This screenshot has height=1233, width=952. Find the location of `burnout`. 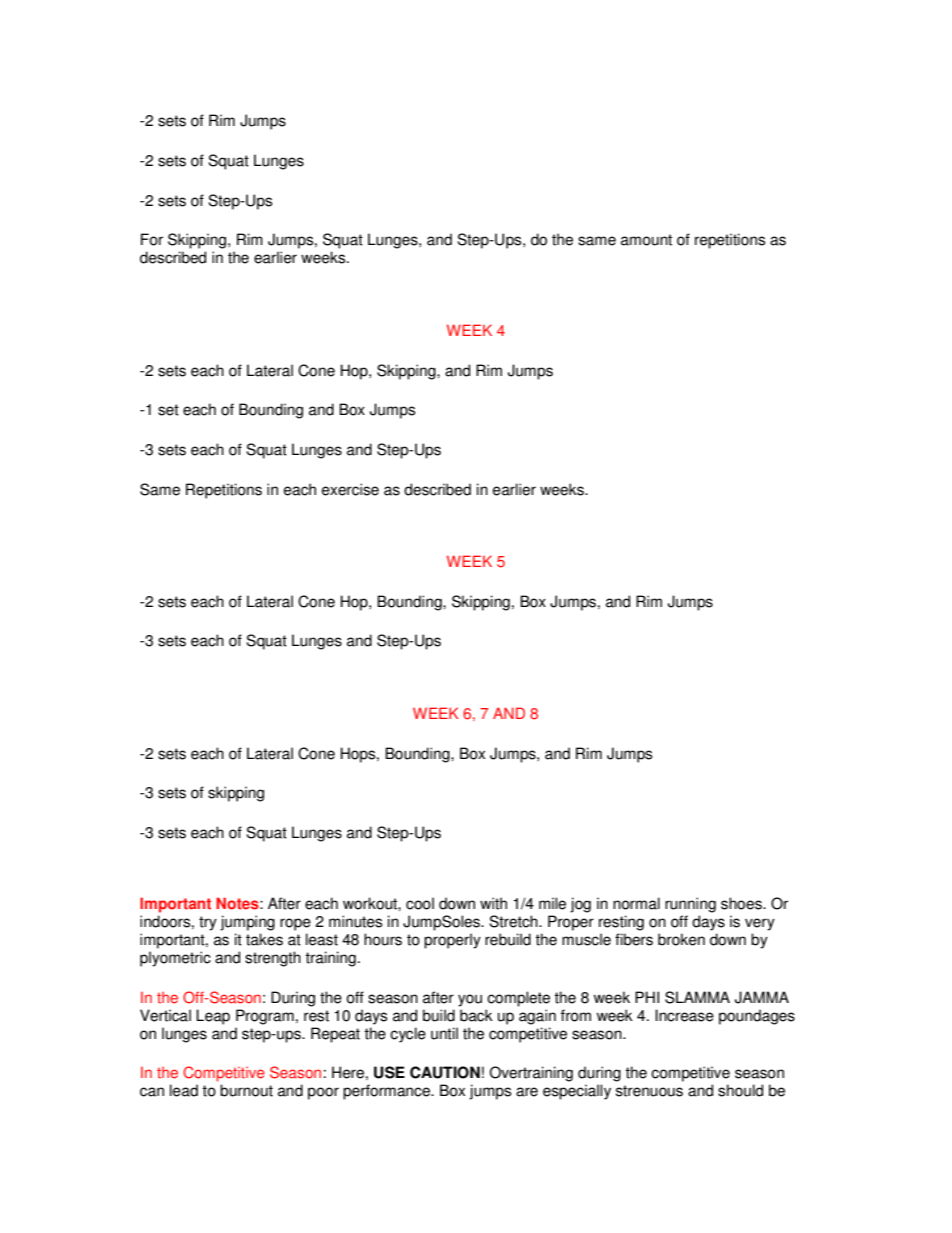

burnout is located at coordinates (246, 1090).
